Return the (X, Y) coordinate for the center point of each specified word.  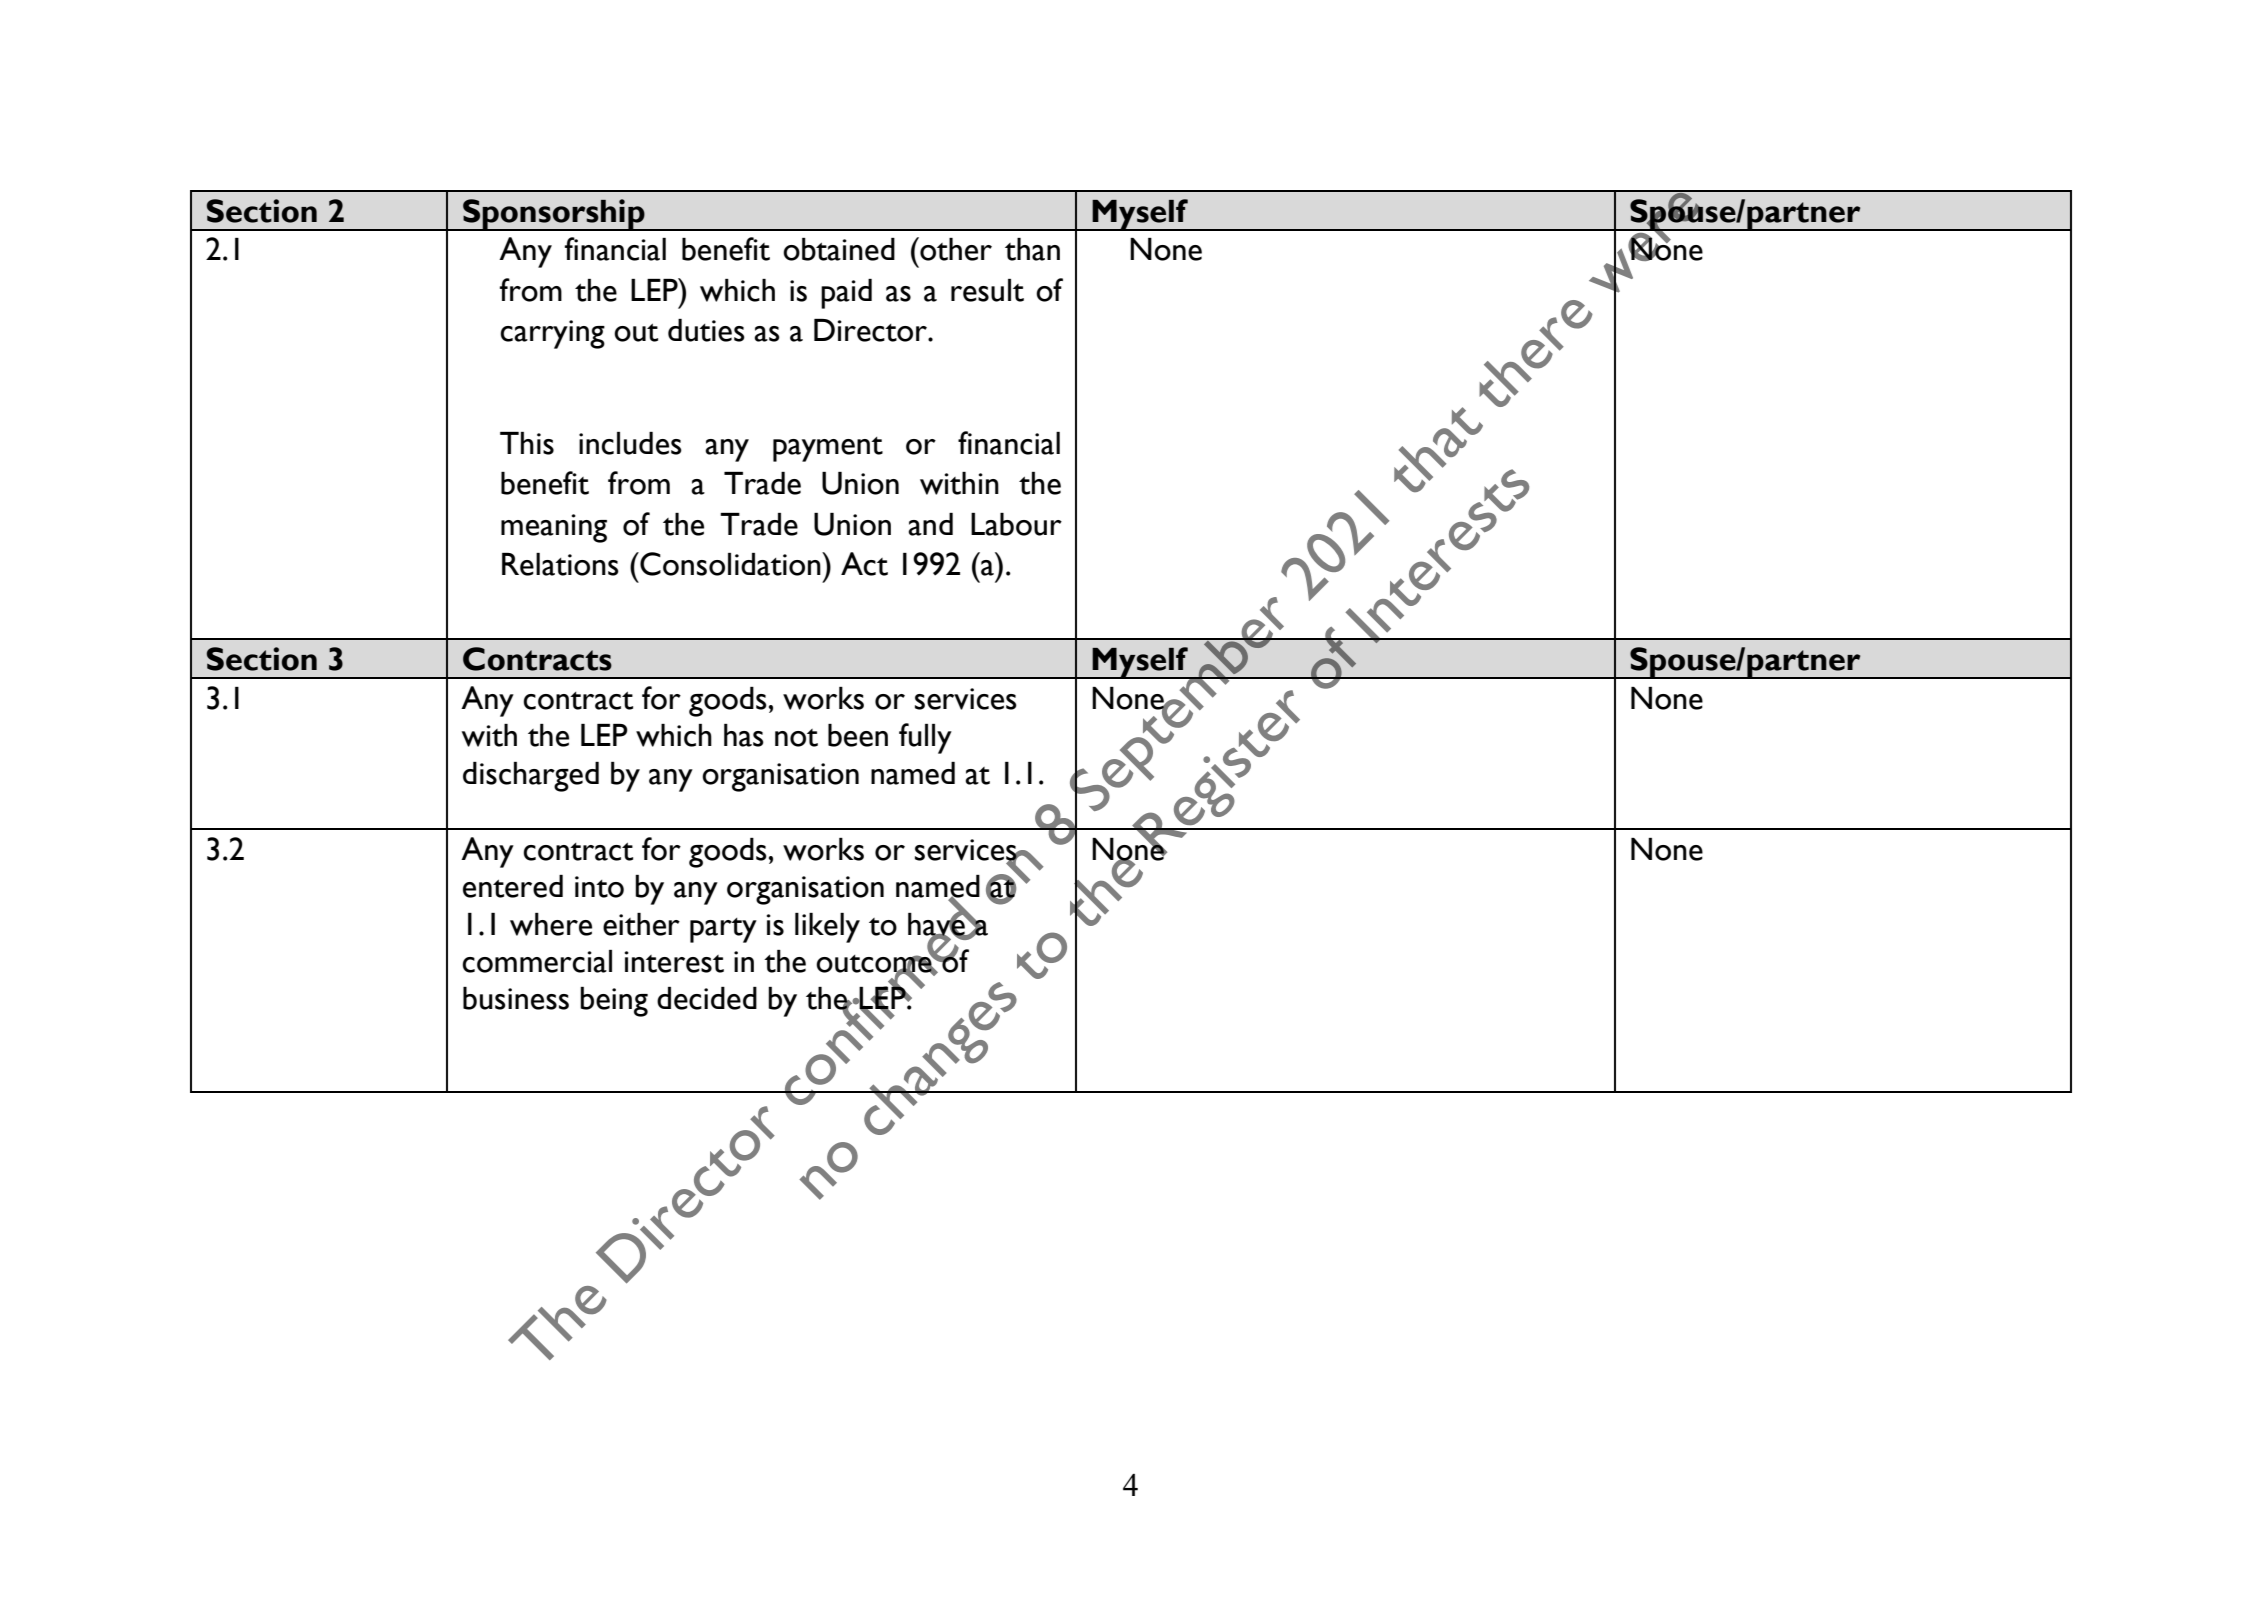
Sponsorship (554, 215)
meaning (554, 528)
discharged (531, 777)
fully (925, 738)
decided (707, 998)
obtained (839, 249)
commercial (537, 961)
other (955, 249)
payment (828, 449)
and (930, 524)
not (796, 738)
